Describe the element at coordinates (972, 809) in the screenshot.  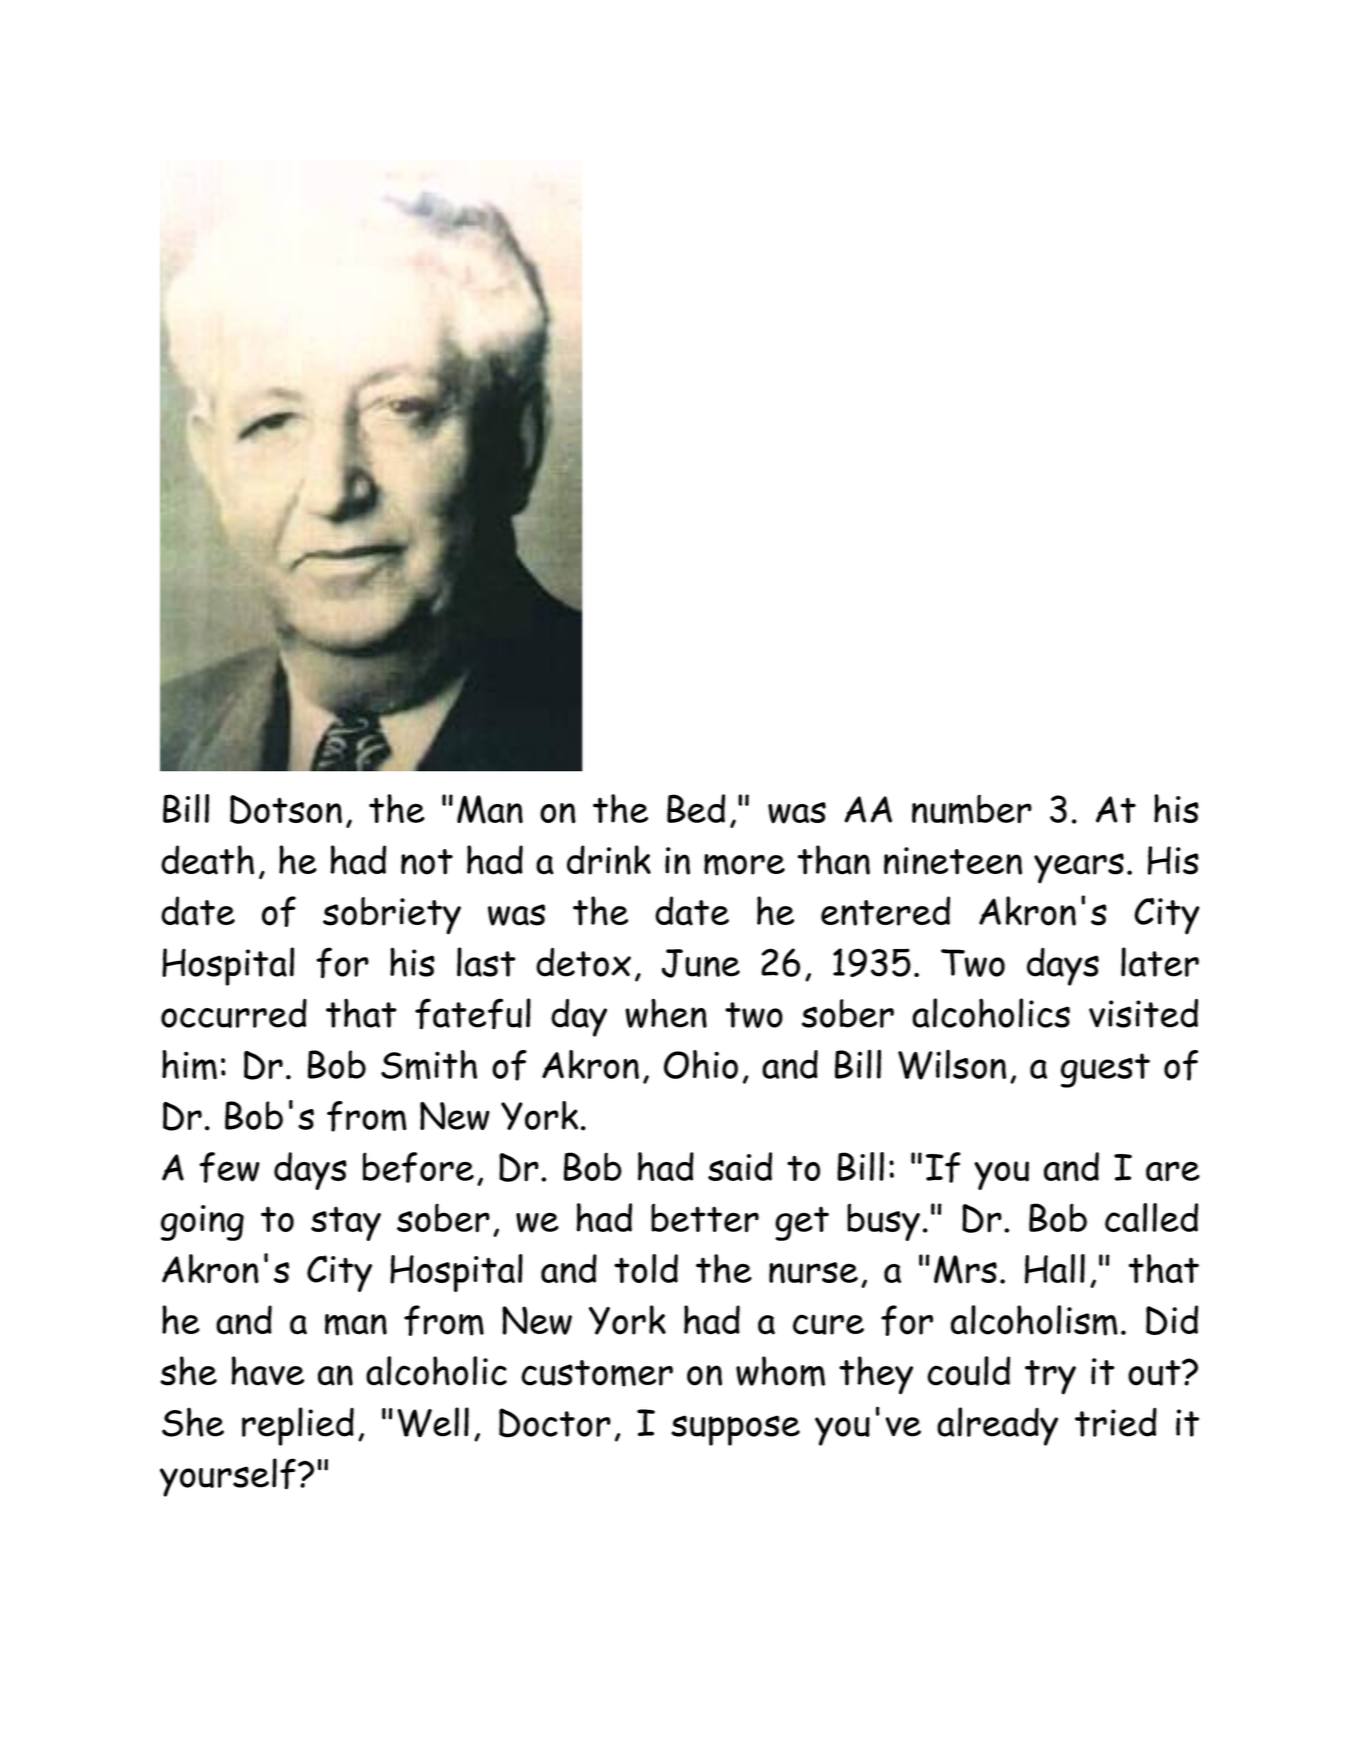
I see `number` at that location.
